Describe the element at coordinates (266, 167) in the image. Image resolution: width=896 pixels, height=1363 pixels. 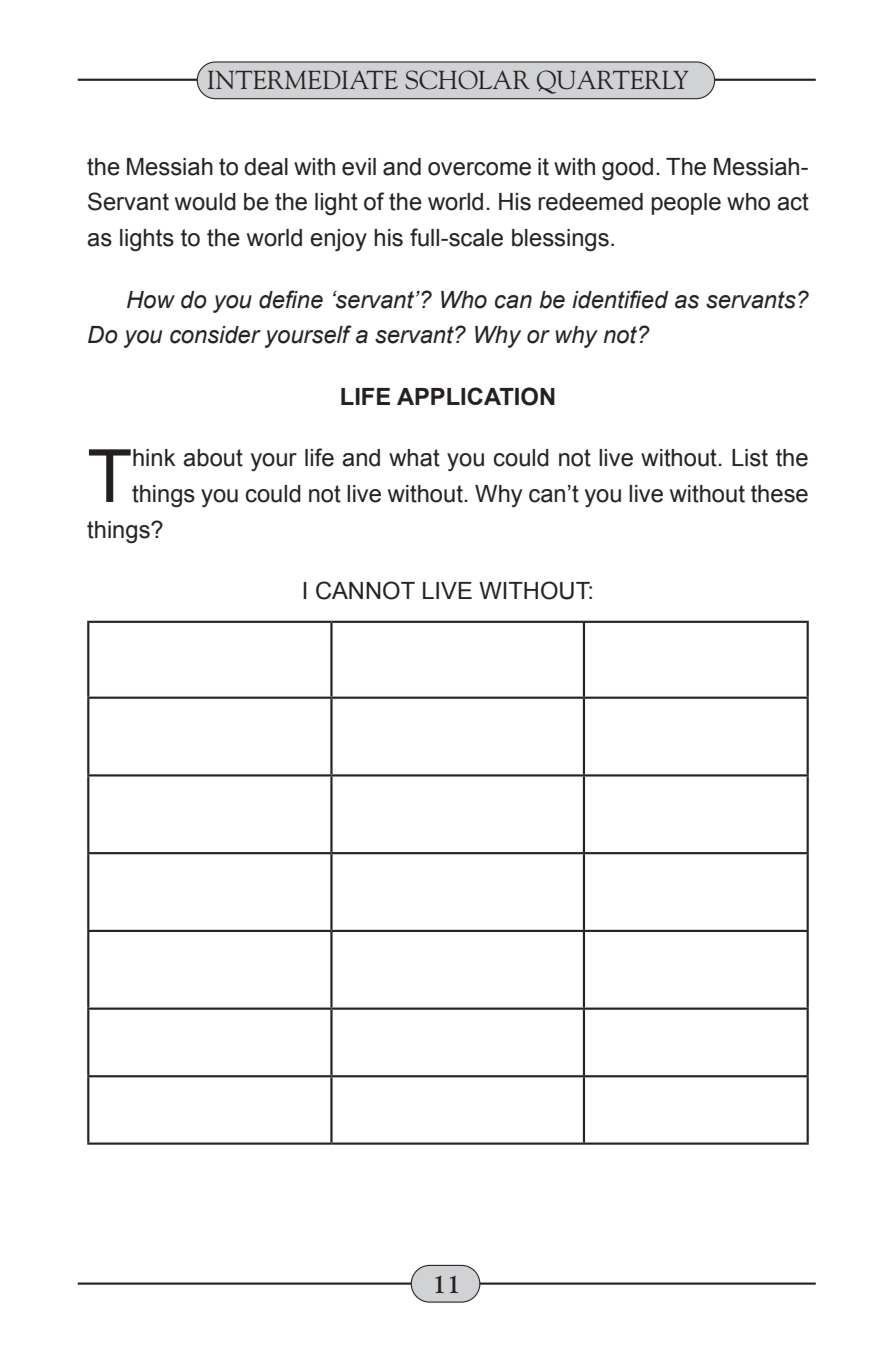
I see `deal` at that location.
